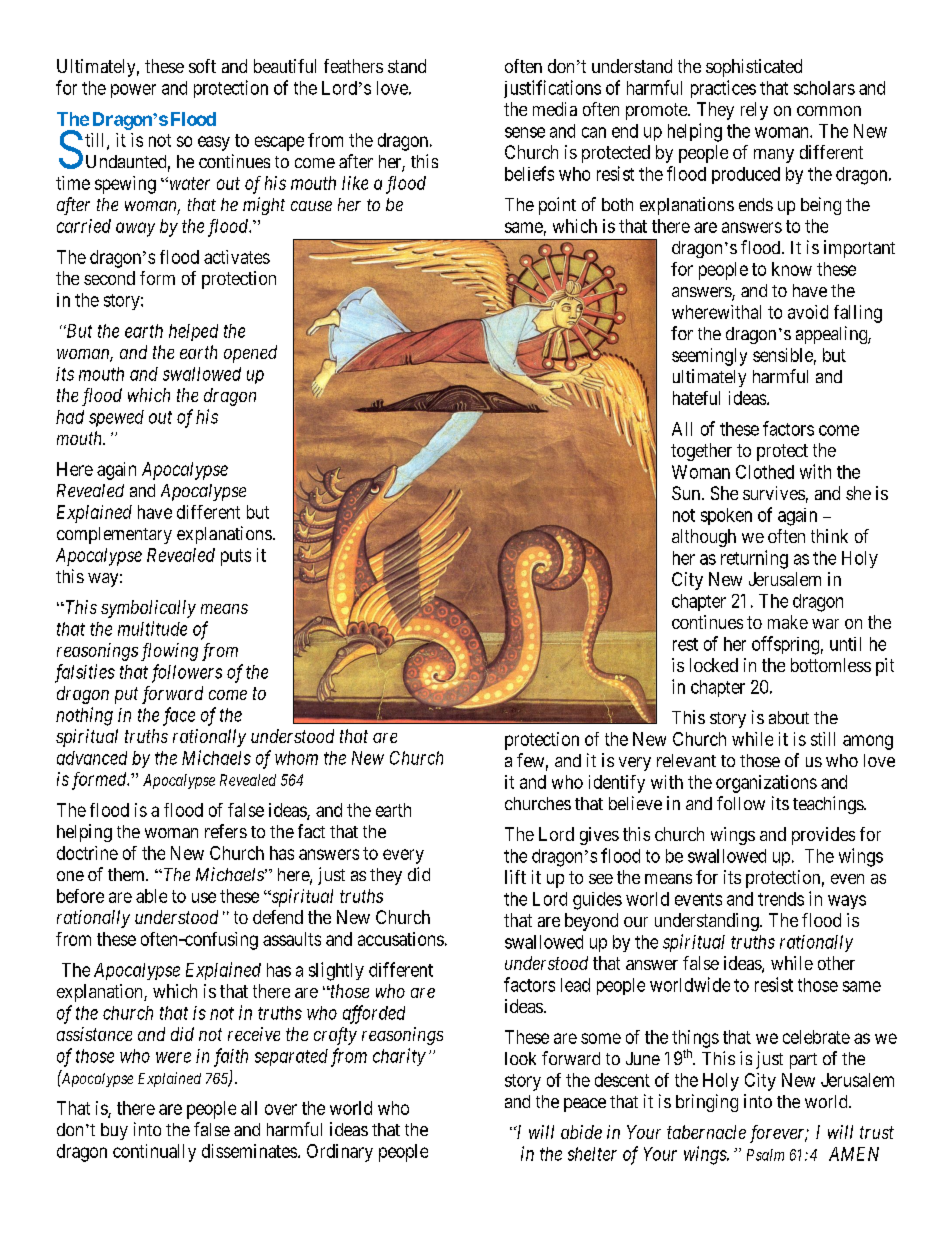  I want to click on power, so click(133, 91).
